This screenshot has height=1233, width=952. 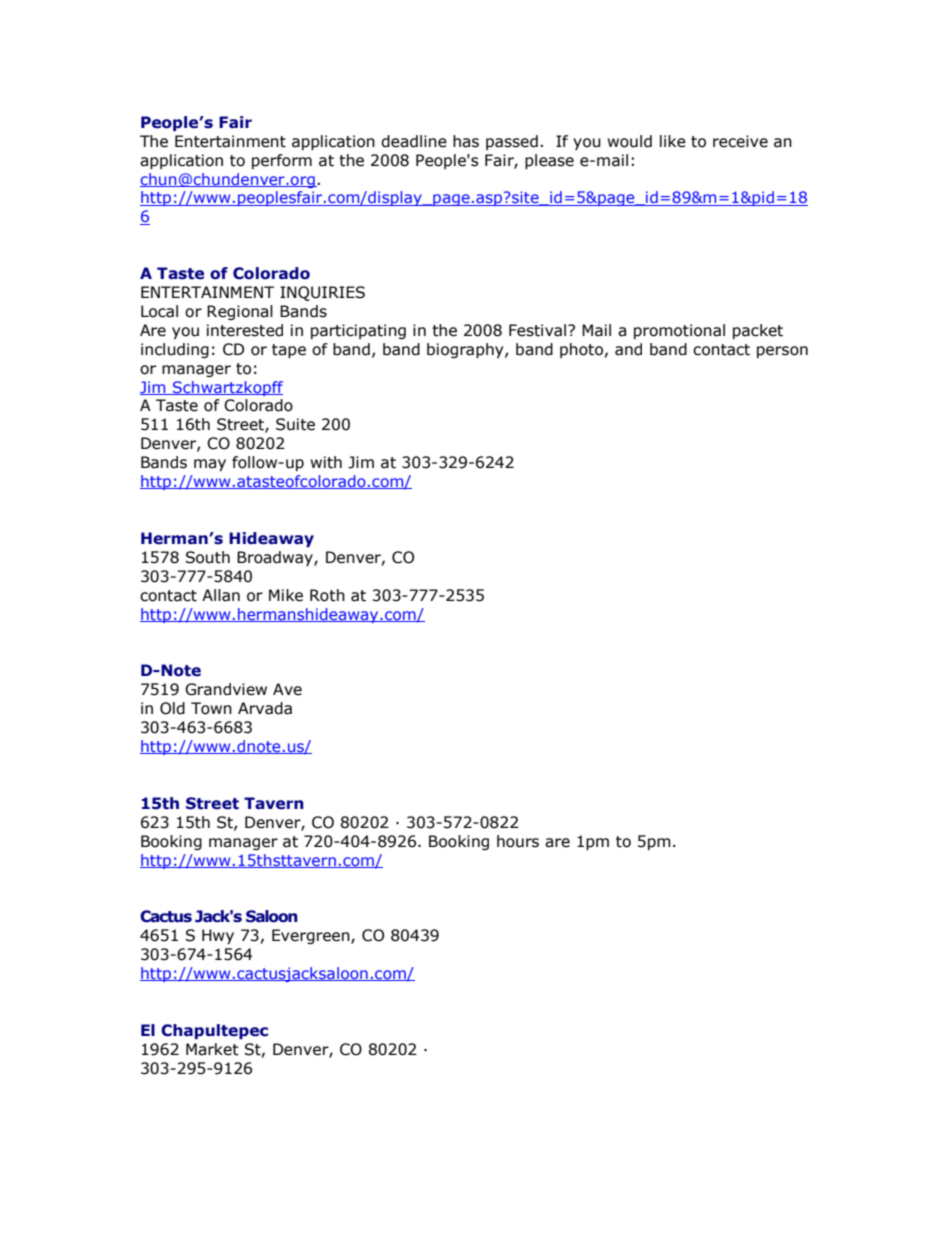 I want to click on tape, so click(x=289, y=351).
